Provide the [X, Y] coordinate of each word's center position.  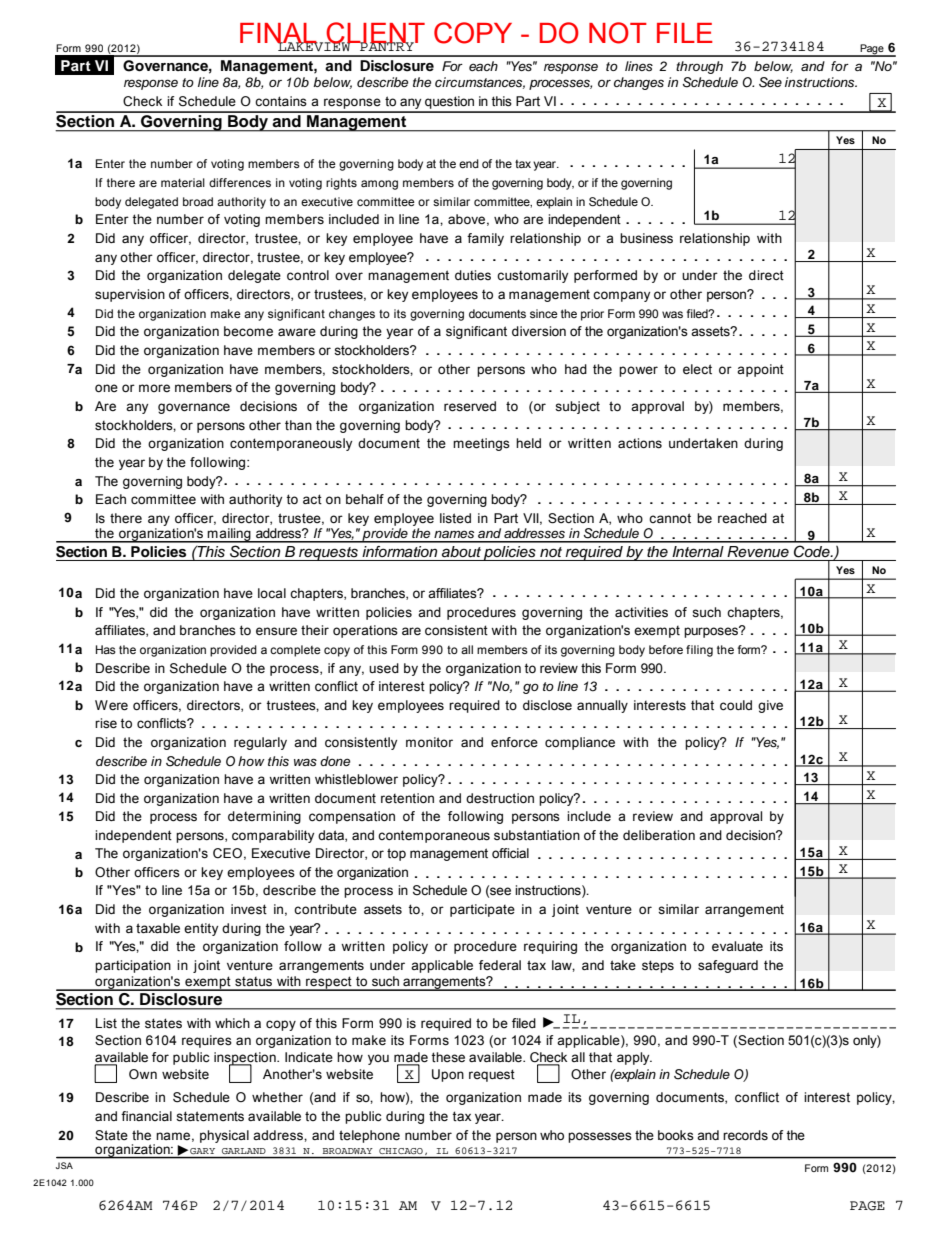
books [676, 1135]
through [699, 67]
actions [640, 443]
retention [407, 798]
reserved [470, 406]
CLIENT [374, 34]
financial [146, 1116]
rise [106, 723]
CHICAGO [401, 1151]
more [154, 388]
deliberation [659, 835]
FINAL [279, 34]
